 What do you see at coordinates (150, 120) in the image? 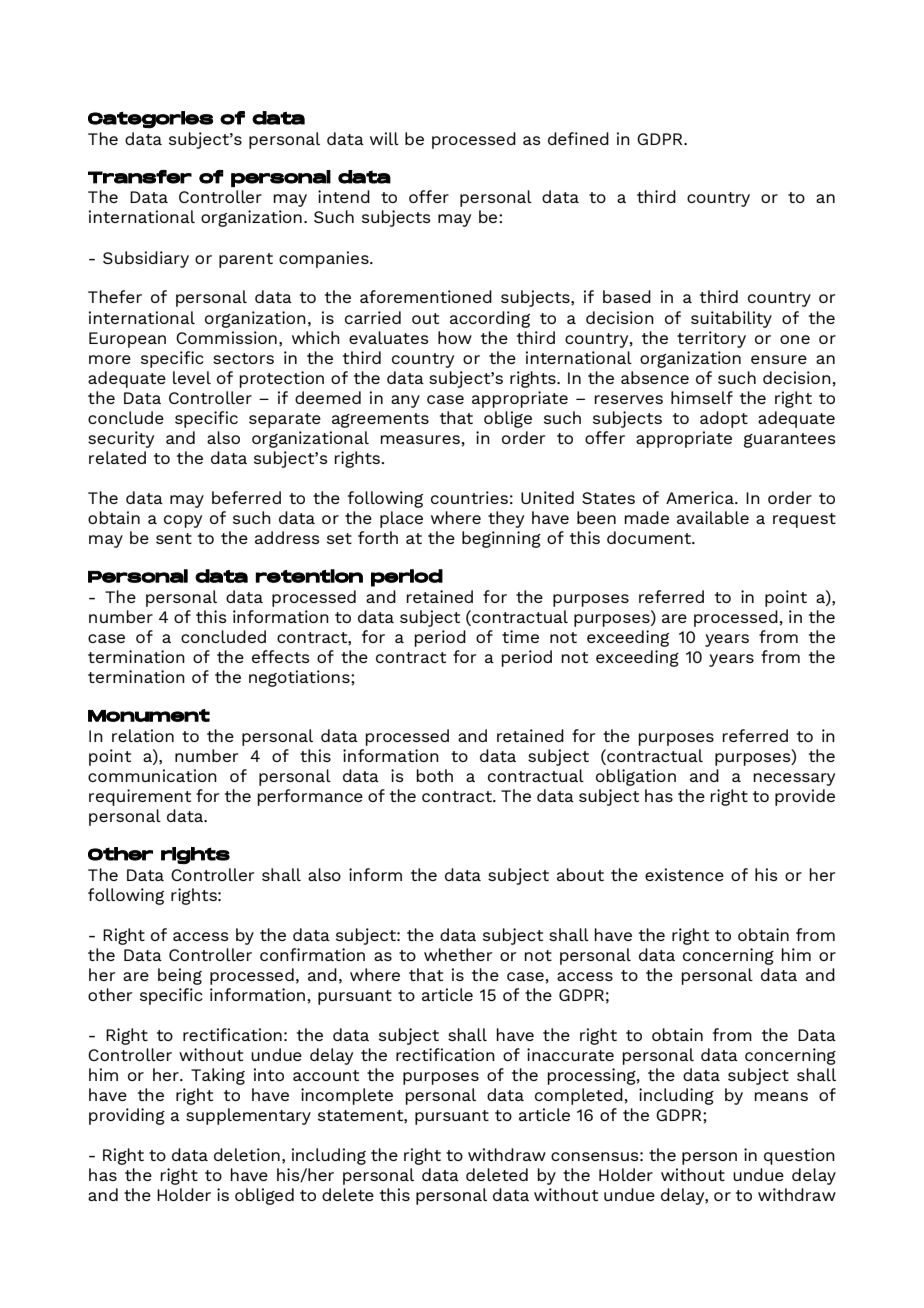
I see `Categories` at bounding box center [150, 120].
